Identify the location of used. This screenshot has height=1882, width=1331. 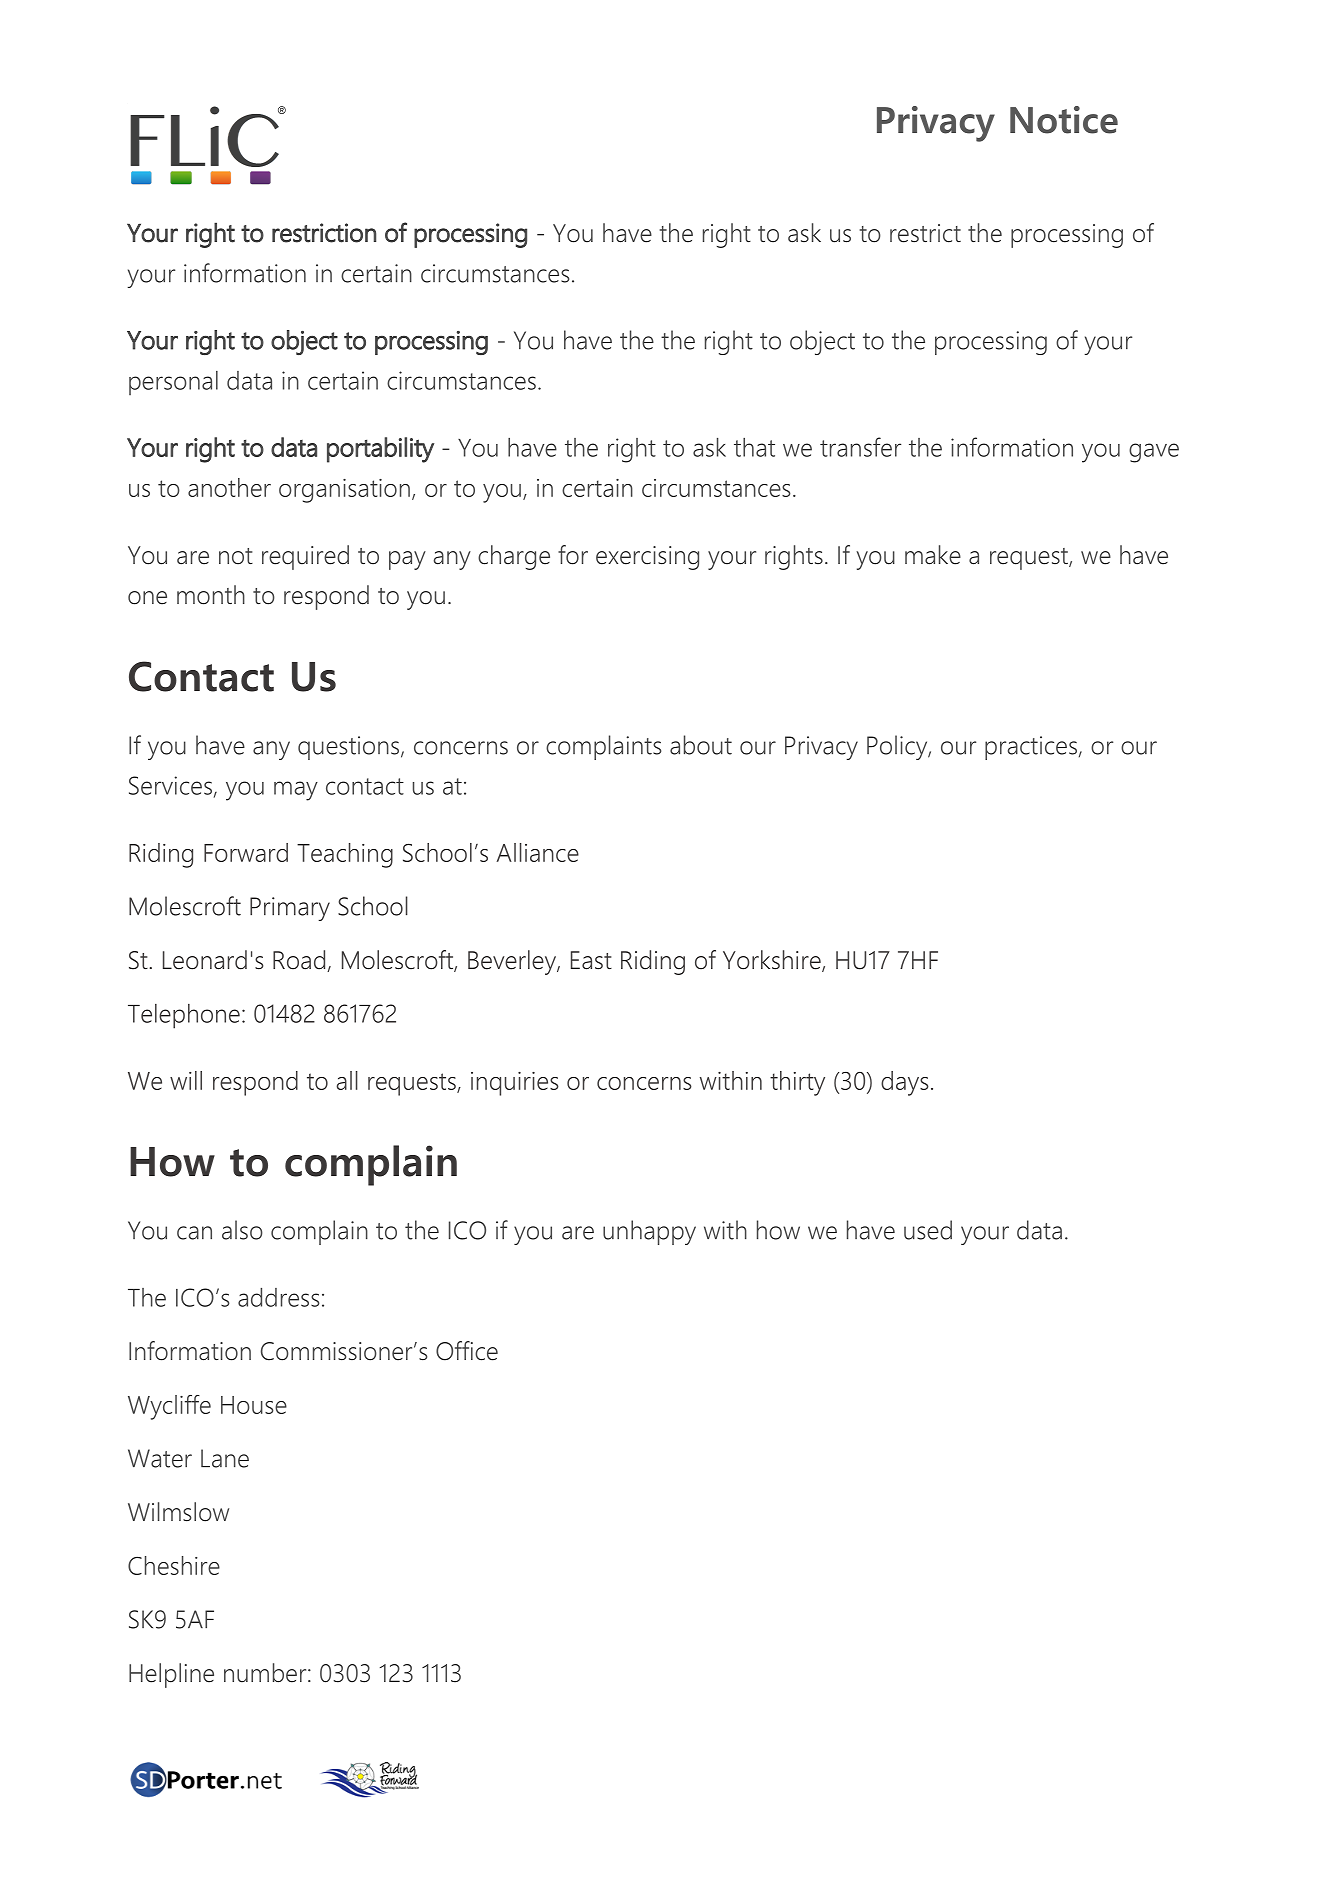
(928, 1230).
